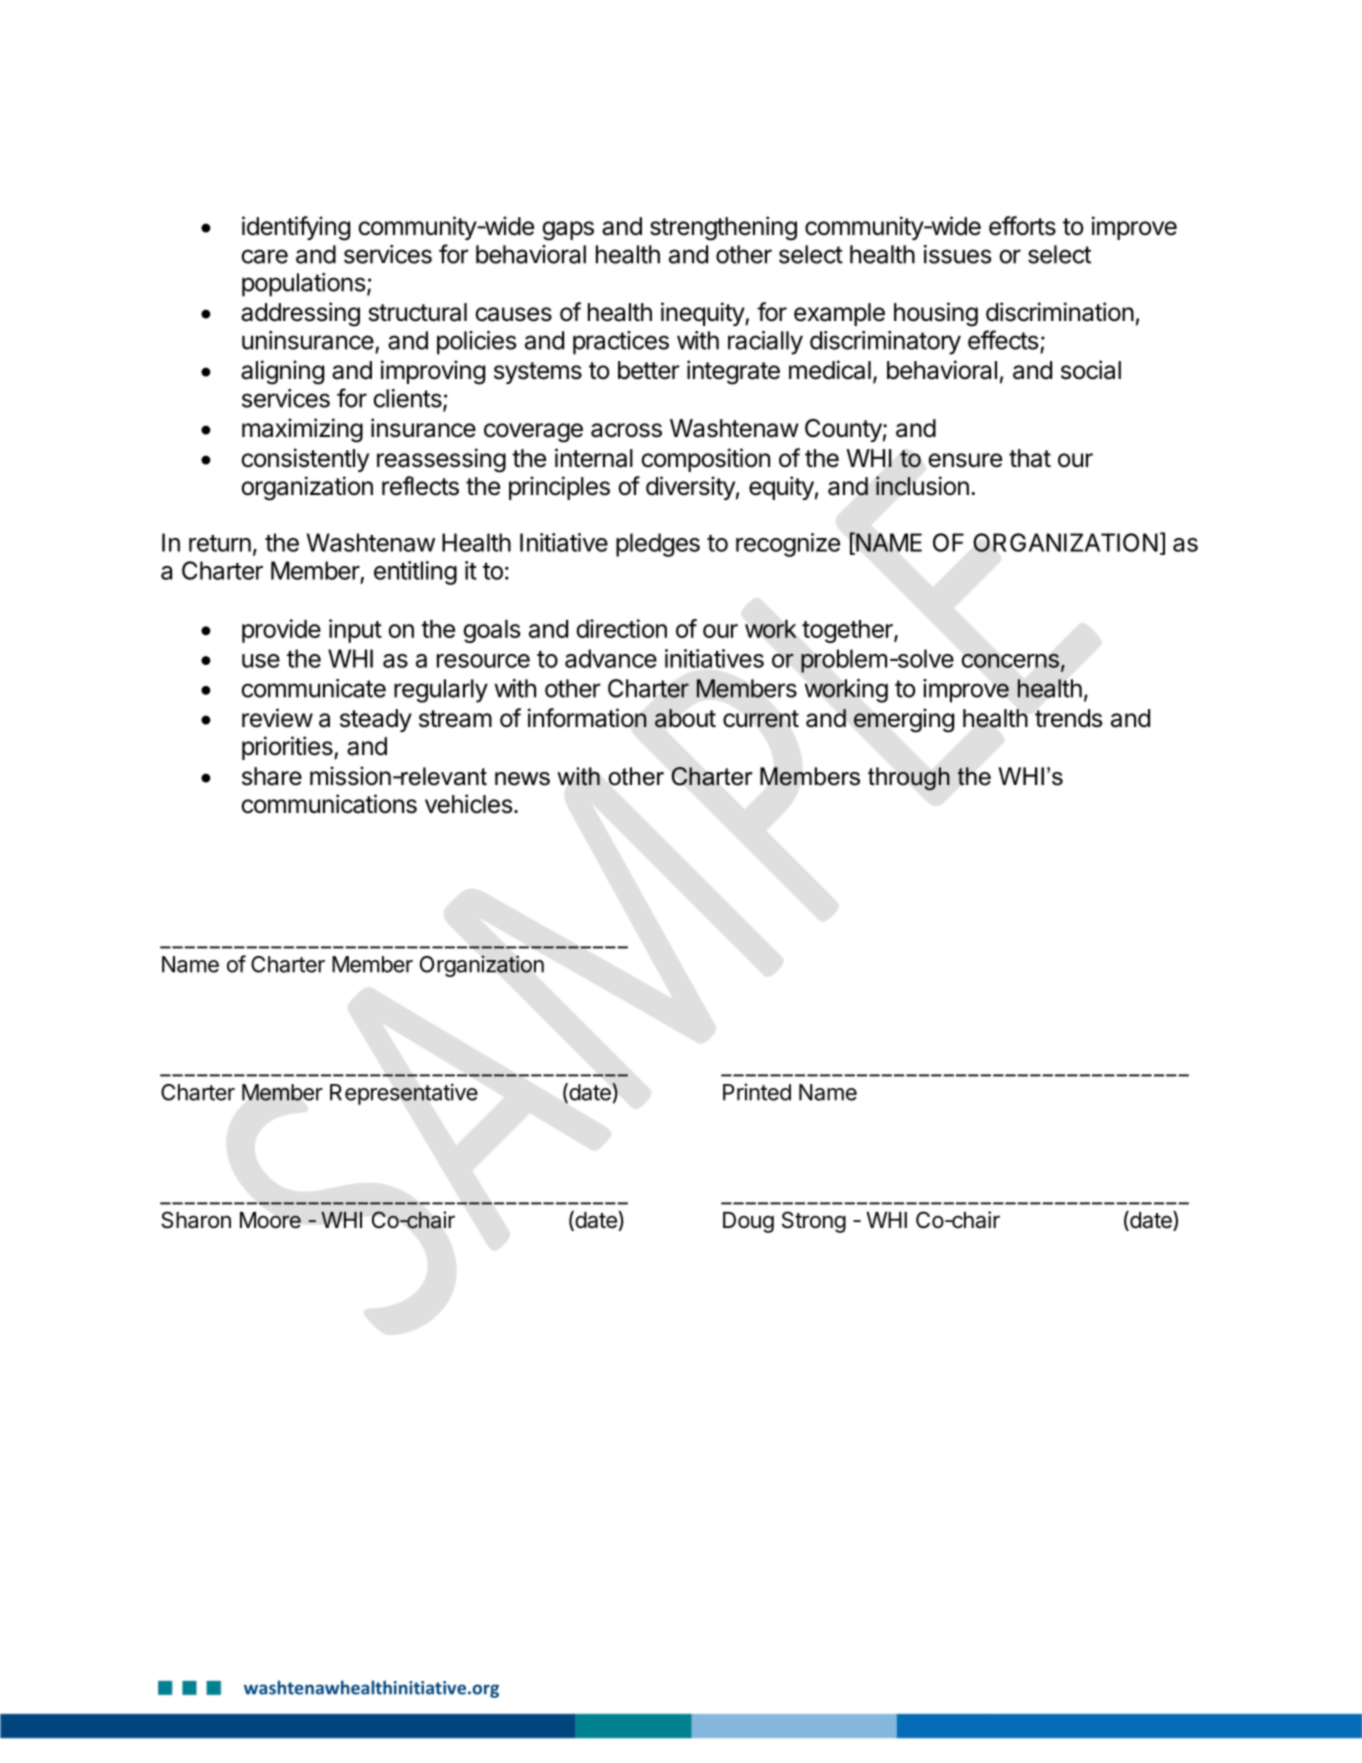  Describe the element at coordinates (329, 804) in the screenshot. I see `communications` at that location.
